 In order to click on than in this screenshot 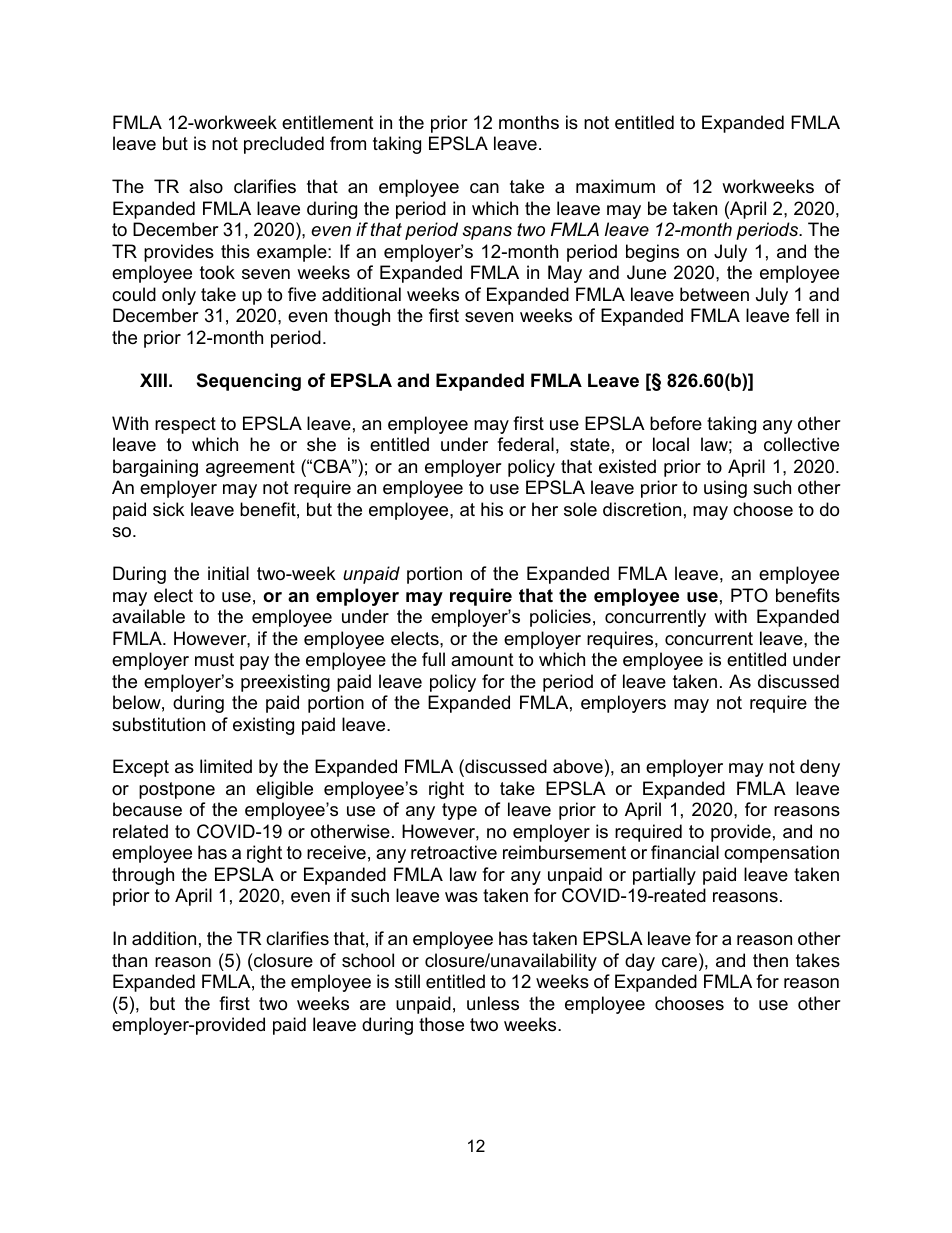, I will do `click(129, 960)`.
